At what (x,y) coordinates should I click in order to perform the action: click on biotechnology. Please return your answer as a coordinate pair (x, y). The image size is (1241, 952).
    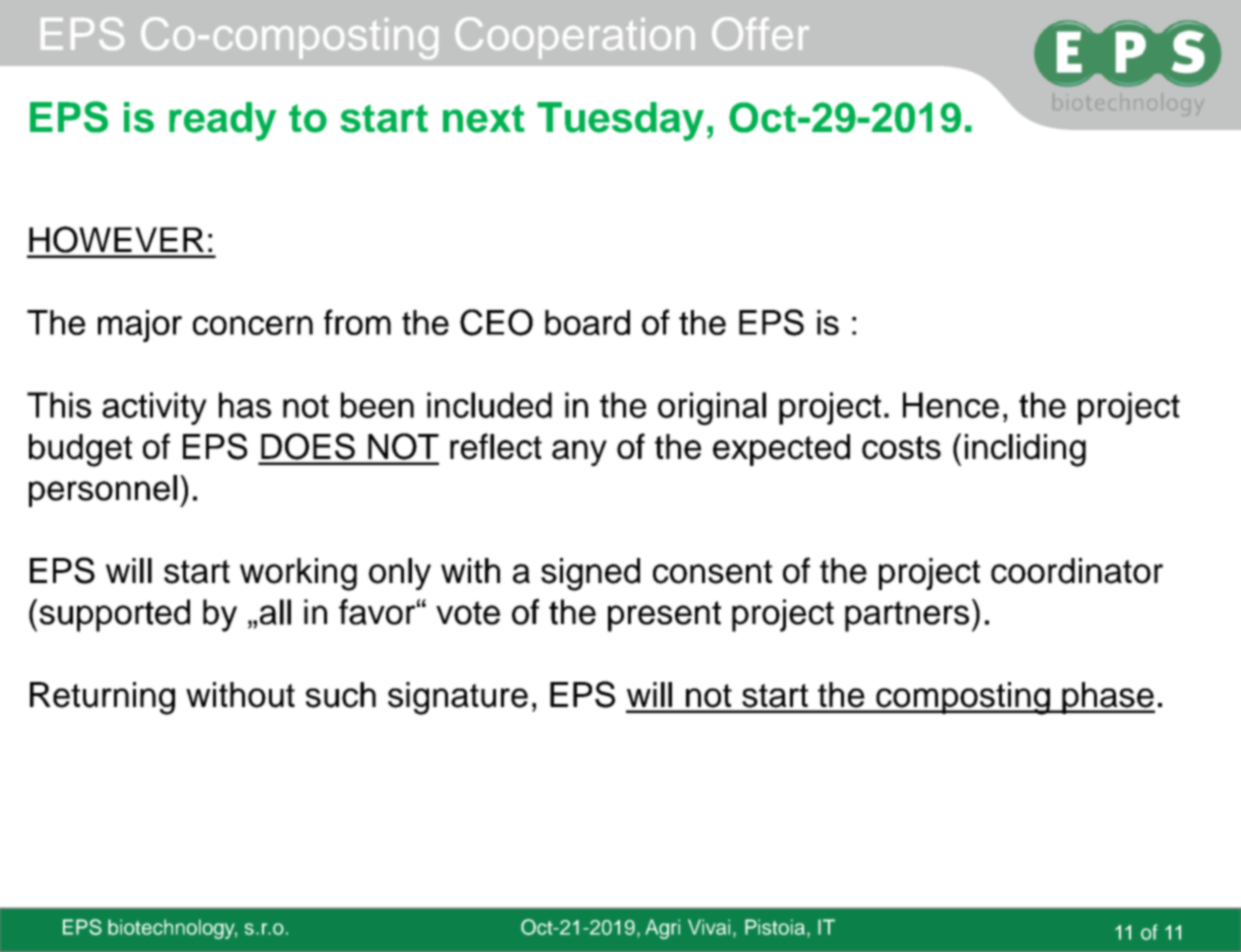
    Looking at the image, I should click on (172, 929).
